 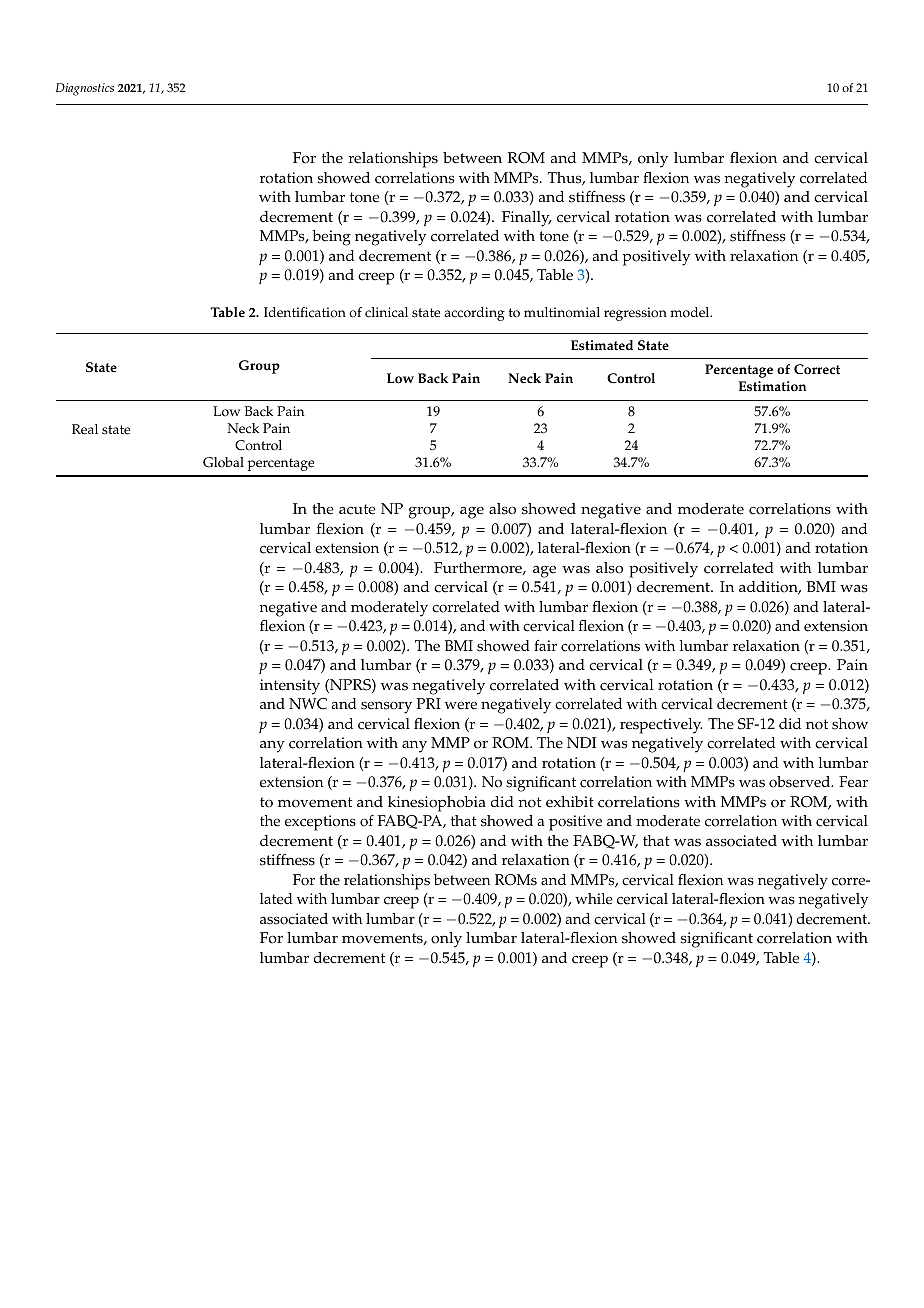 What do you see at coordinates (474, 314) in the screenshot?
I see `according` at bounding box center [474, 314].
